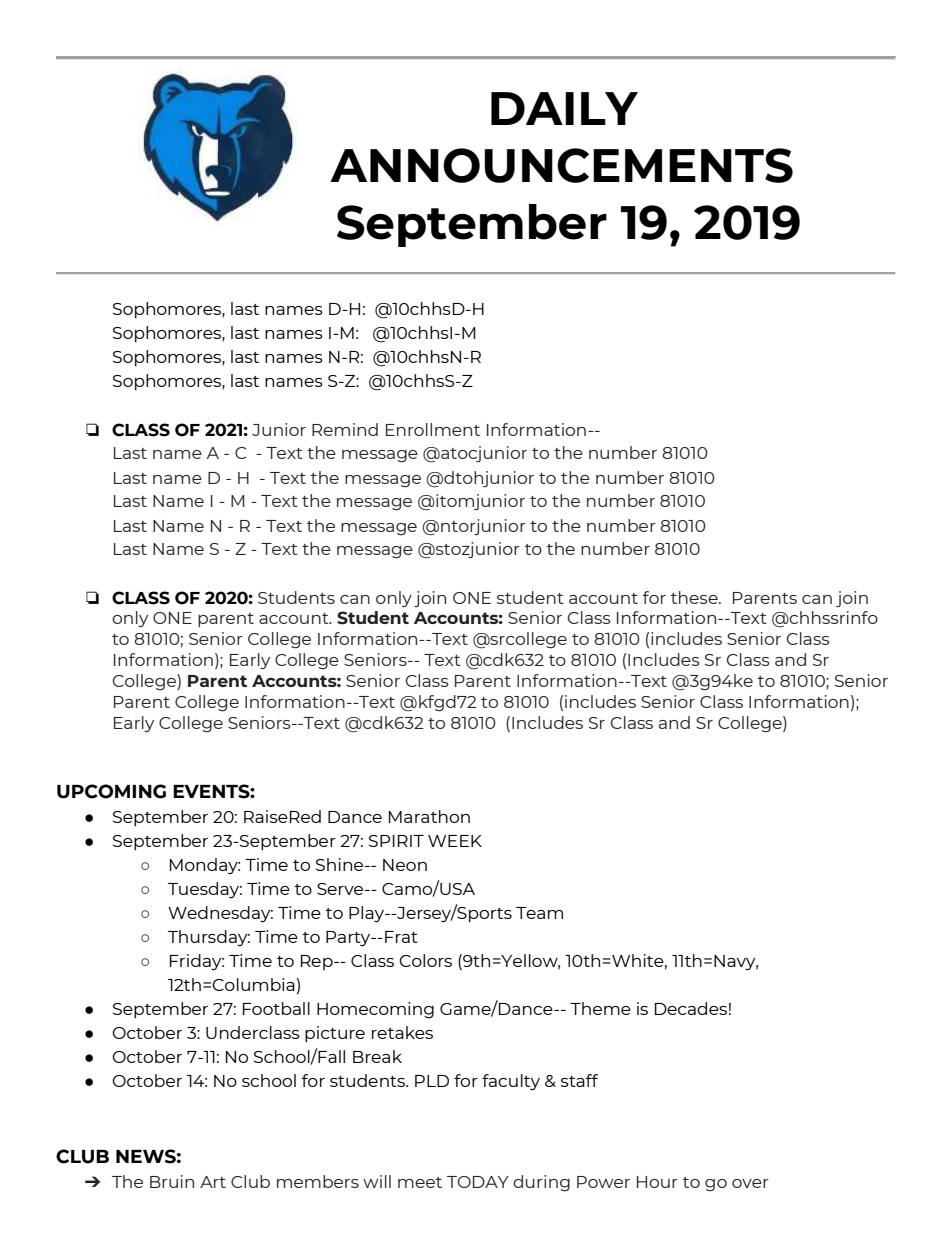 The image size is (952, 1233). I want to click on DAILY, so click(564, 108).
